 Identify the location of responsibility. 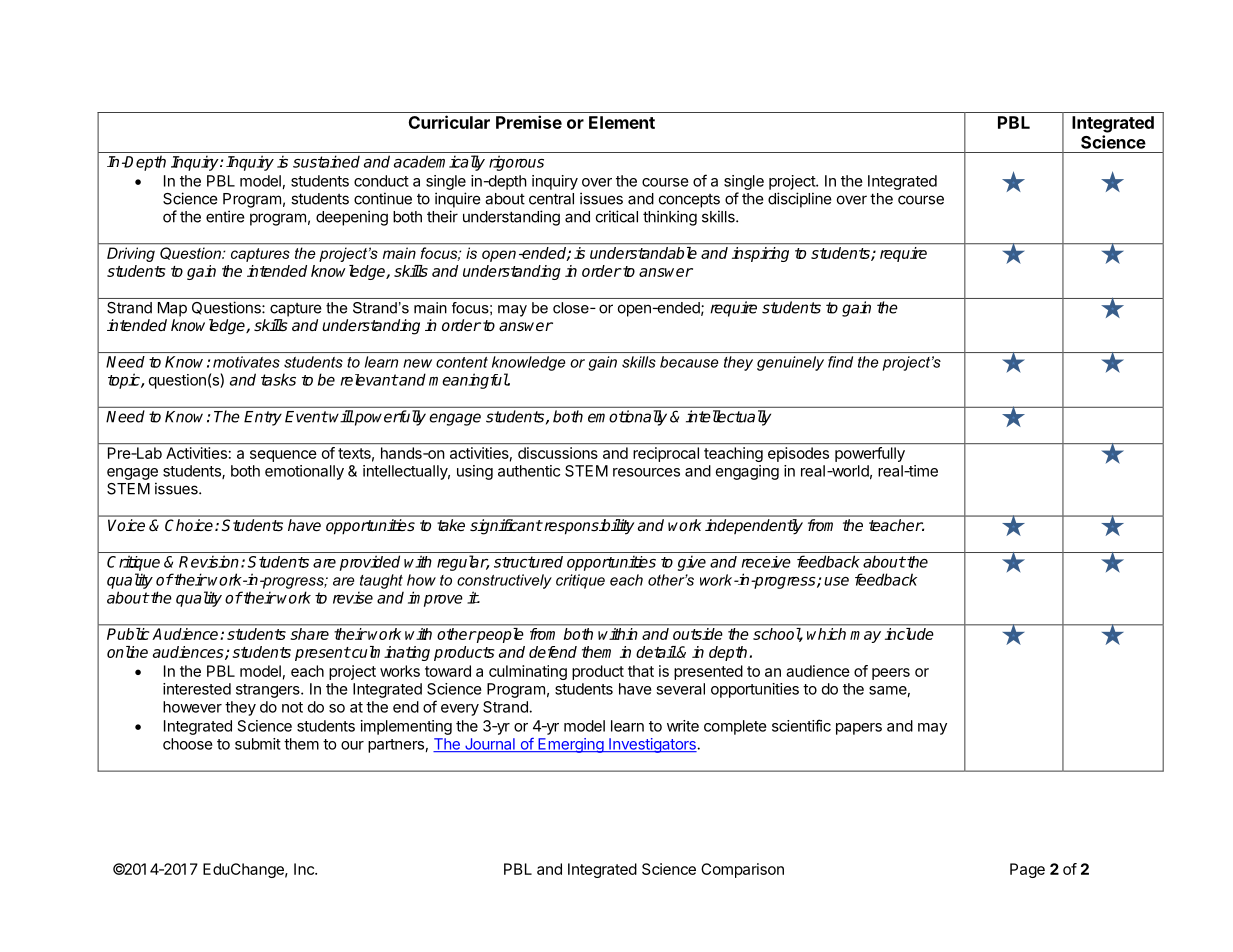
(589, 526).
